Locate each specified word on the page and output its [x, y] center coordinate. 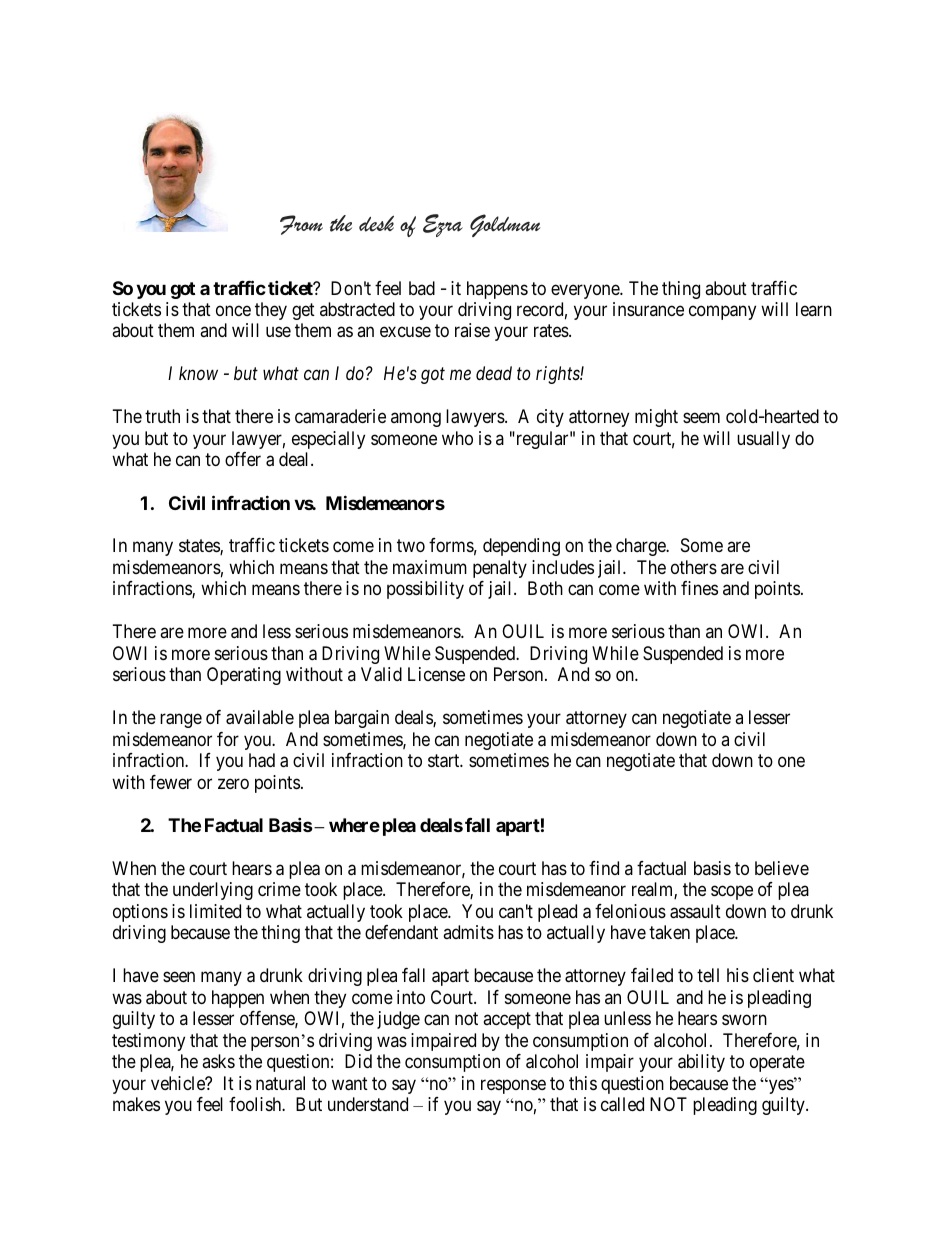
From [301, 225]
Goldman [505, 225]
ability [701, 1063]
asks [218, 1061]
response [513, 1086]
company [722, 312]
